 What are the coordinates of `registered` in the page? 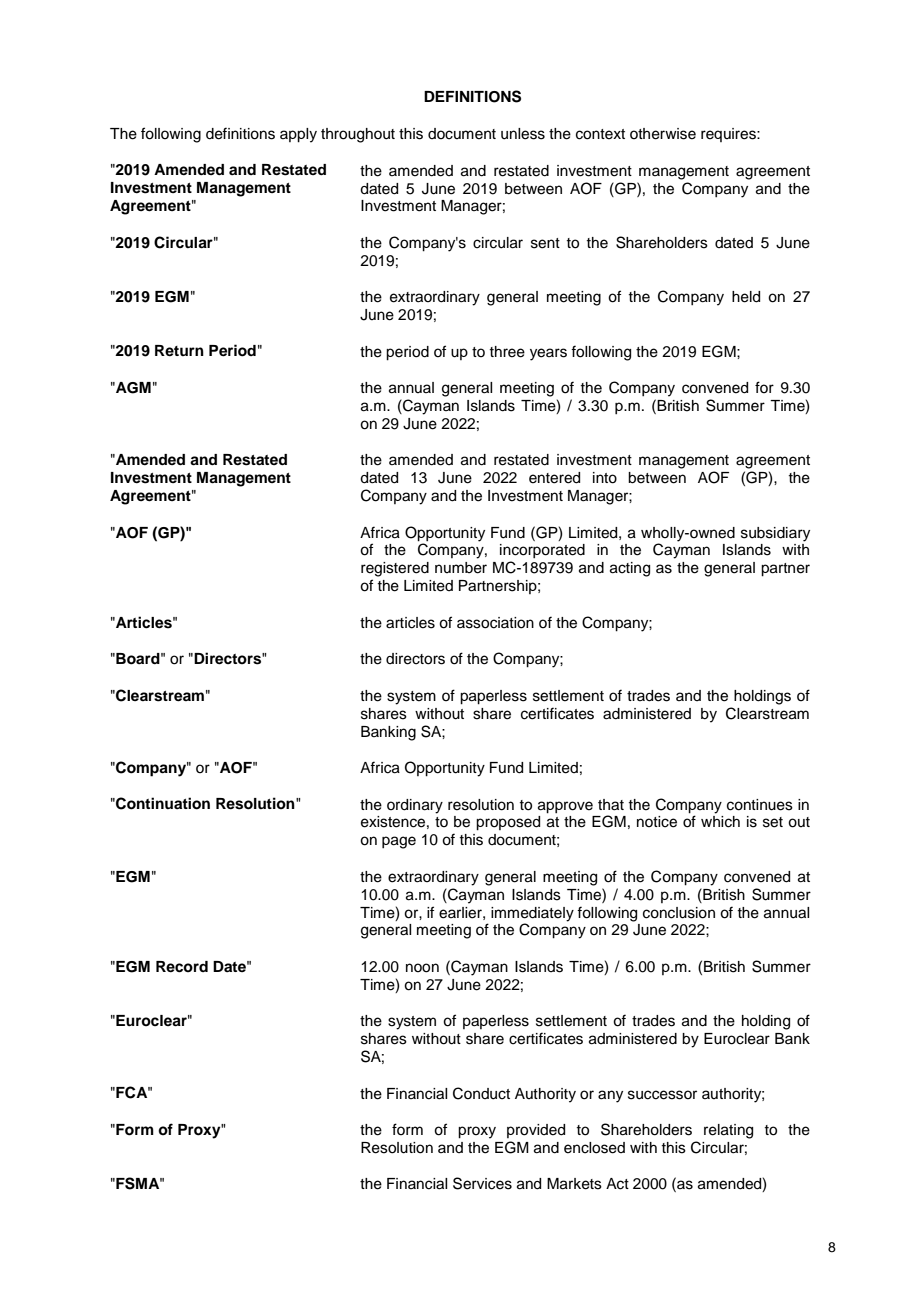 It's located at (395, 569).
